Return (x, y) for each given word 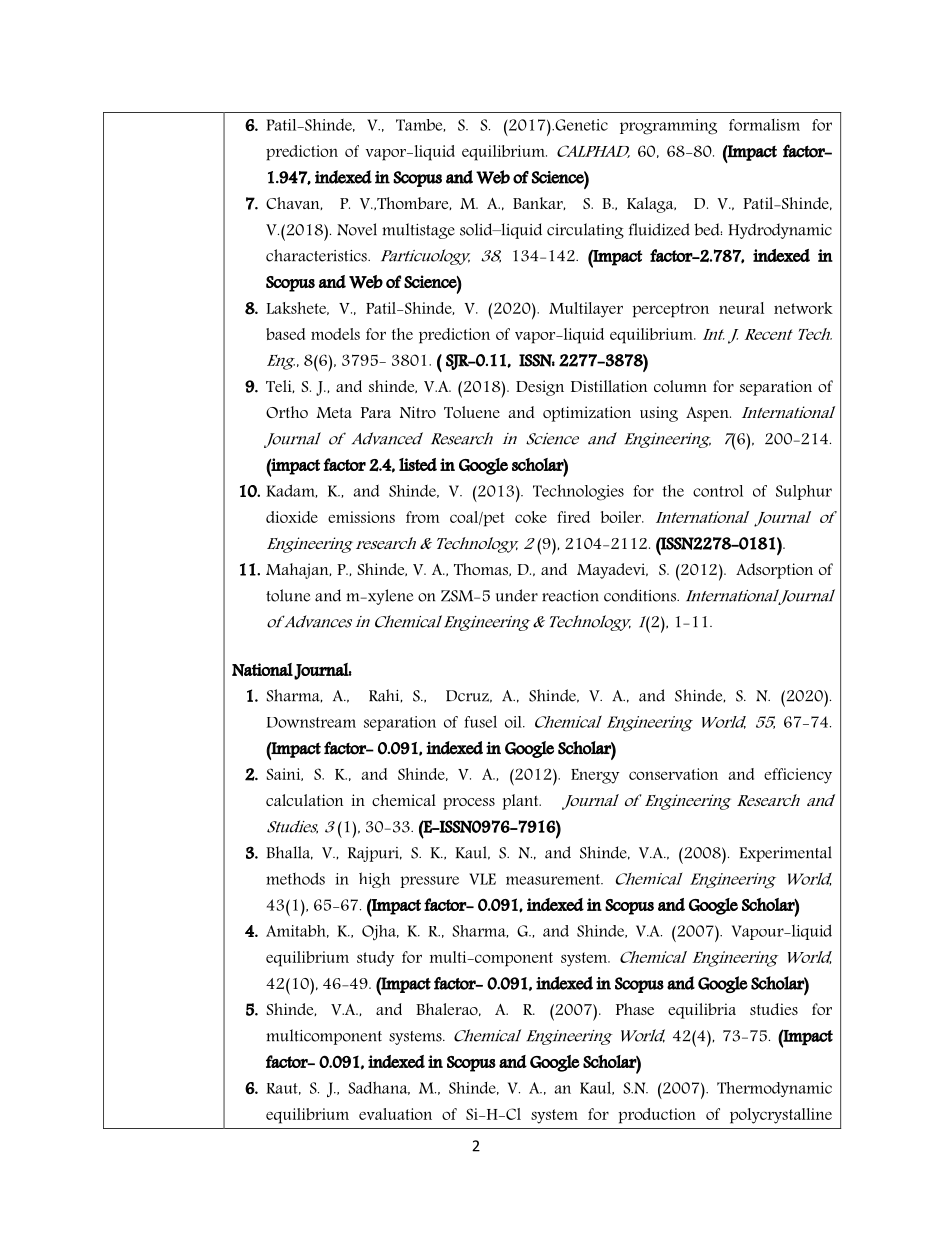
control (718, 491)
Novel (357, 229)
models (335, 334)
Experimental (785, 854)
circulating (585, 231)
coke (531, 517)
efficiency (798, 776)
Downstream (311, 722)
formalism (764, 125)
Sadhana (379, 1088)
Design (540, 388)
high (374, 880)
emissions (361, 517)
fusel (480, 721)
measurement (554, 879)
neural (741, 308)
